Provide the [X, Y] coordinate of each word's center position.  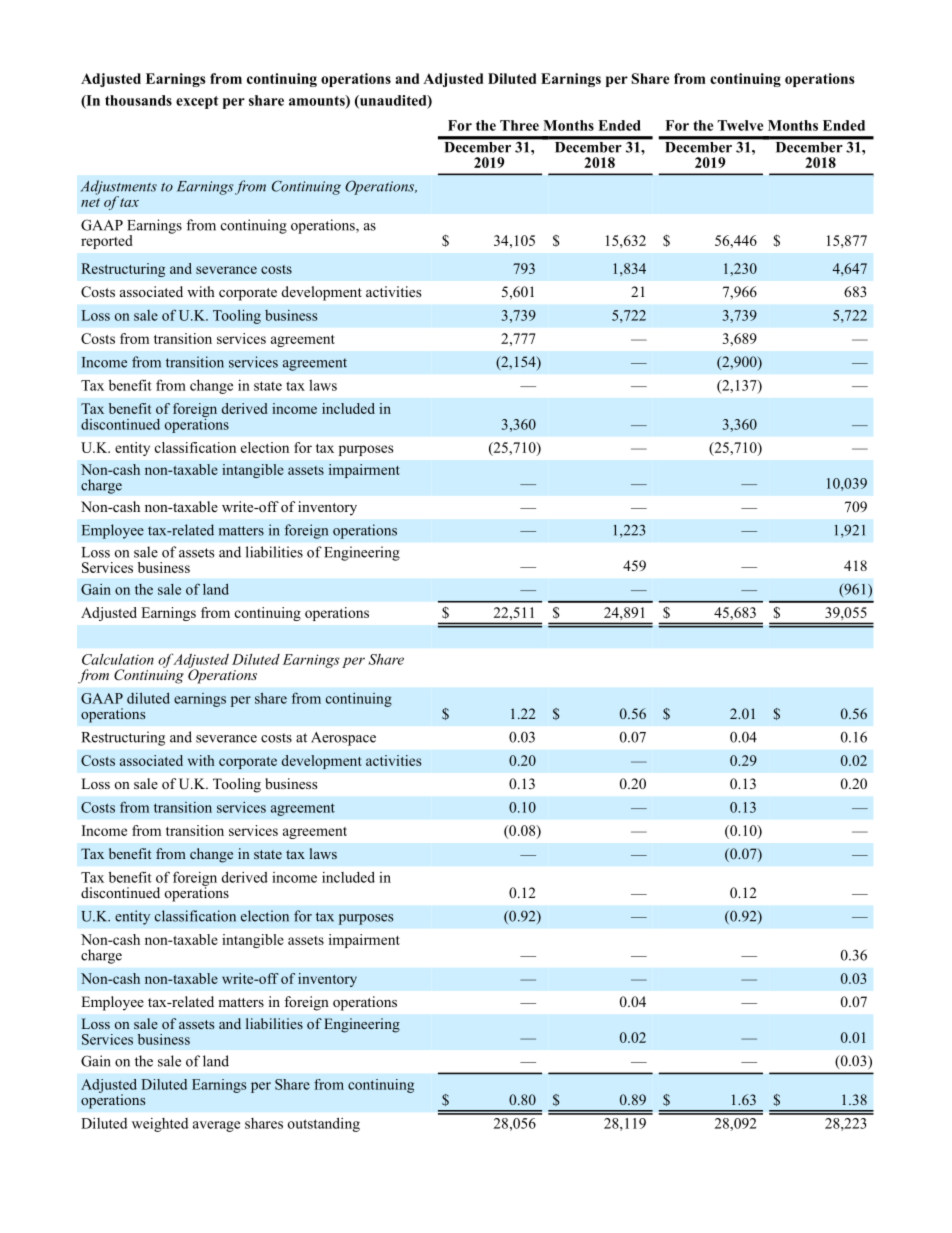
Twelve [740, 125]
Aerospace [343, 739]
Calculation [118, 659]
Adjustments [119, 188]
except [197, 102]
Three [519, 125]
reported [107, 242]
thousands [138, 100]
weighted [160, 1125]
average [216, 1126]
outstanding [324, 1124]
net [90, 202]
